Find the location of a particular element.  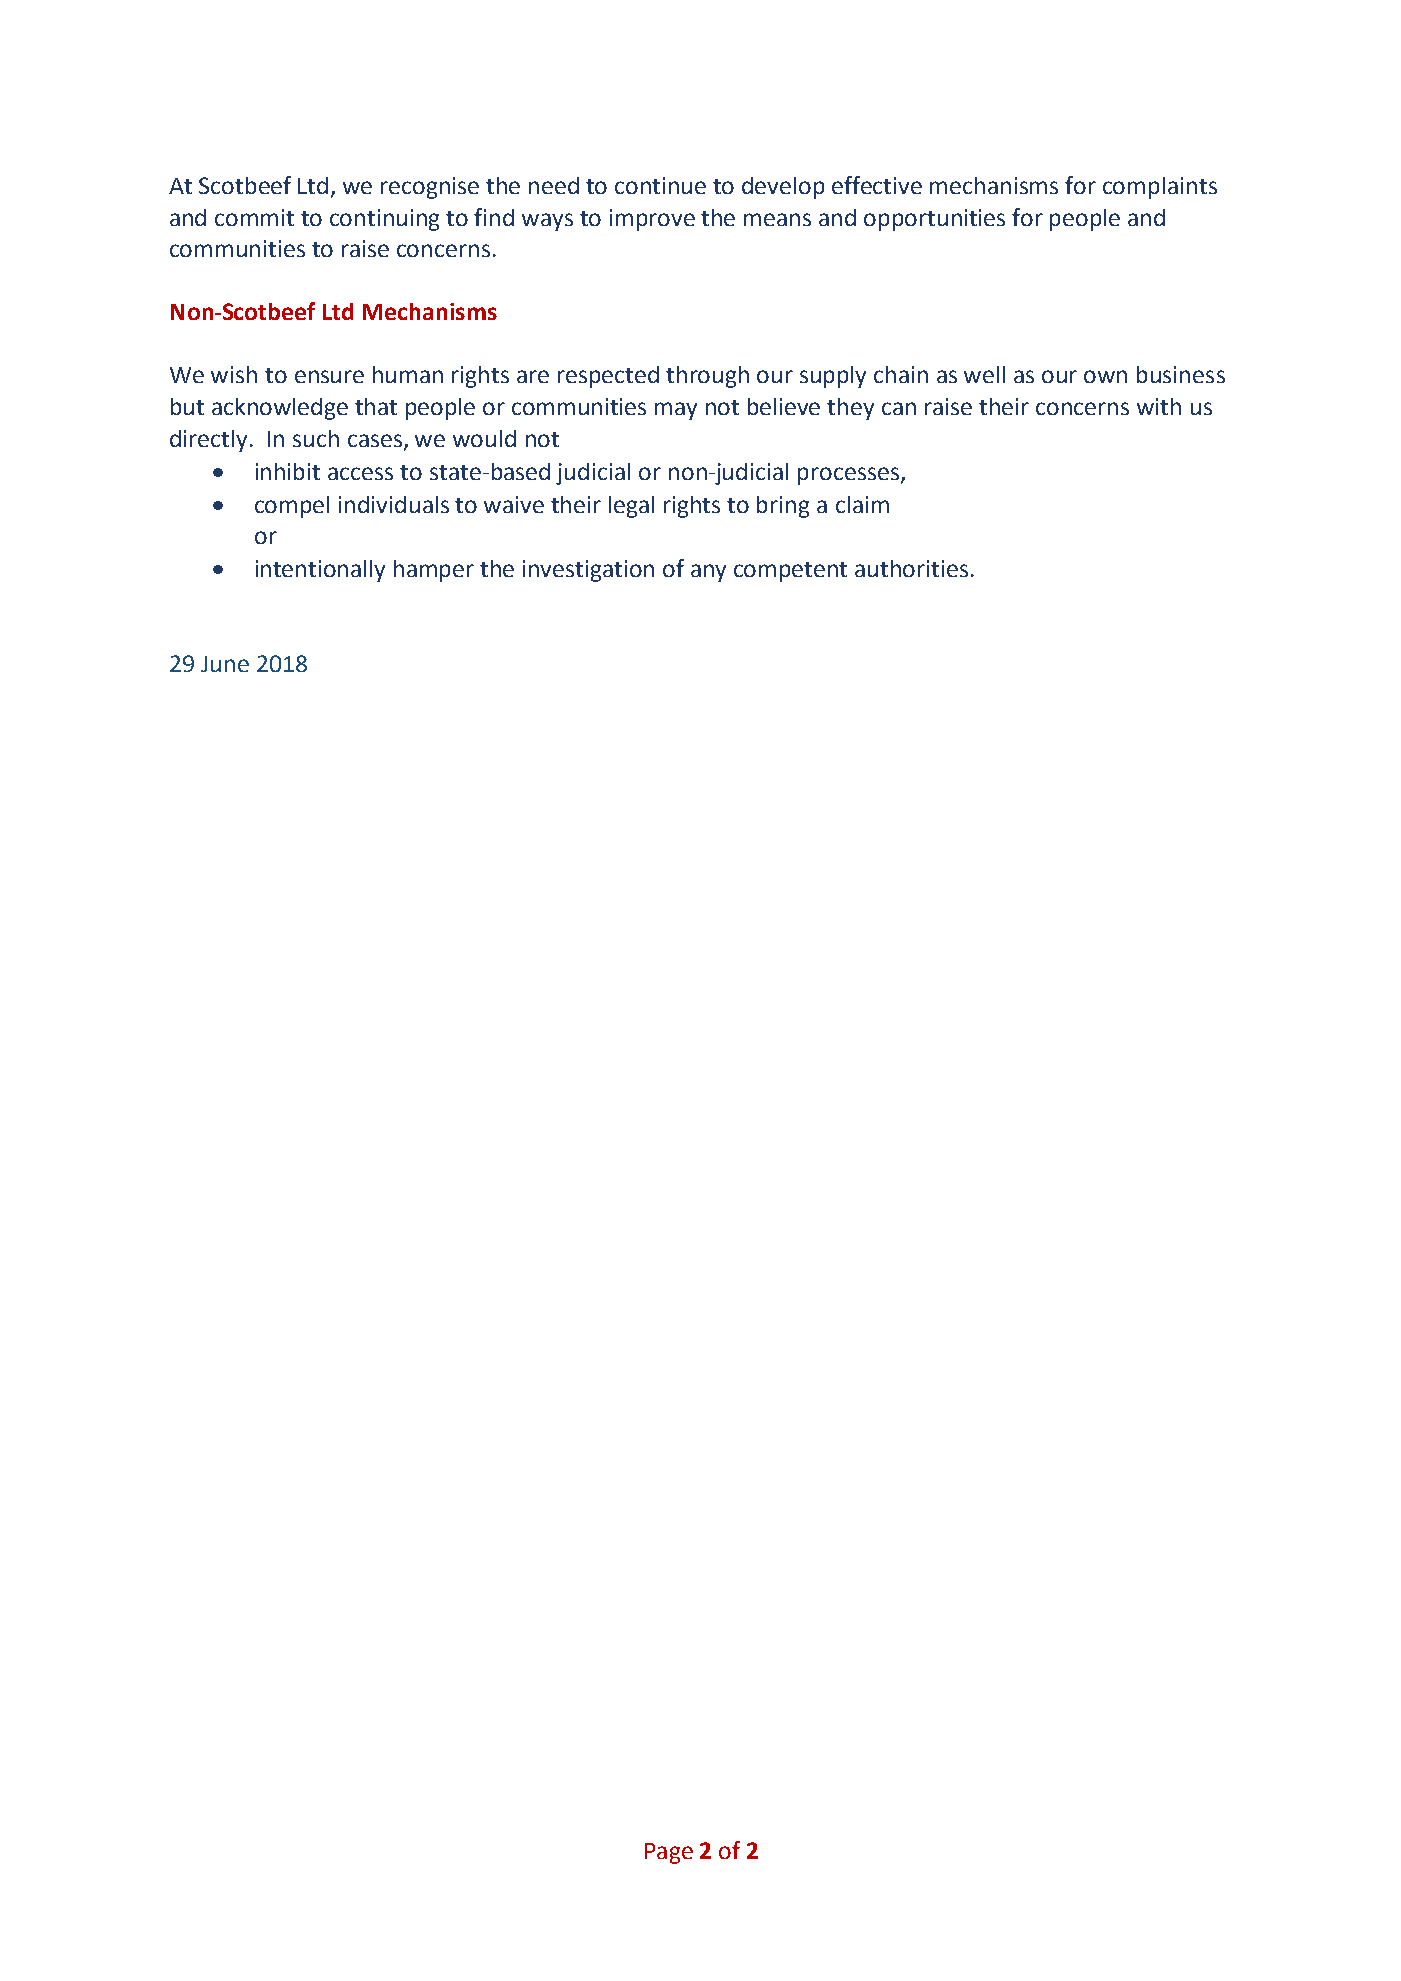

investigation is located at coordinates (588, 571).
